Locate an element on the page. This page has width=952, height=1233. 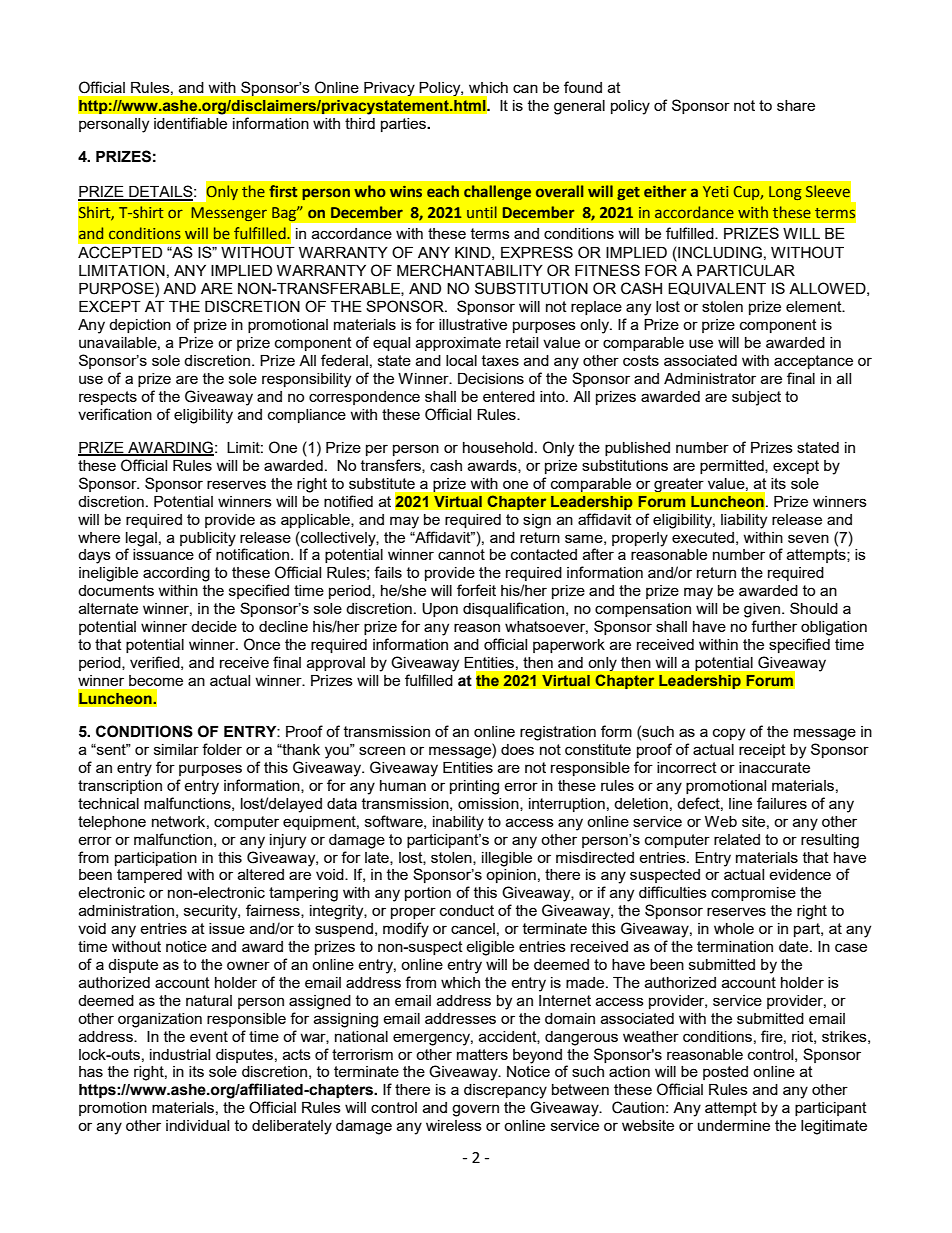
individual is located at coordinates (197, 1125).
